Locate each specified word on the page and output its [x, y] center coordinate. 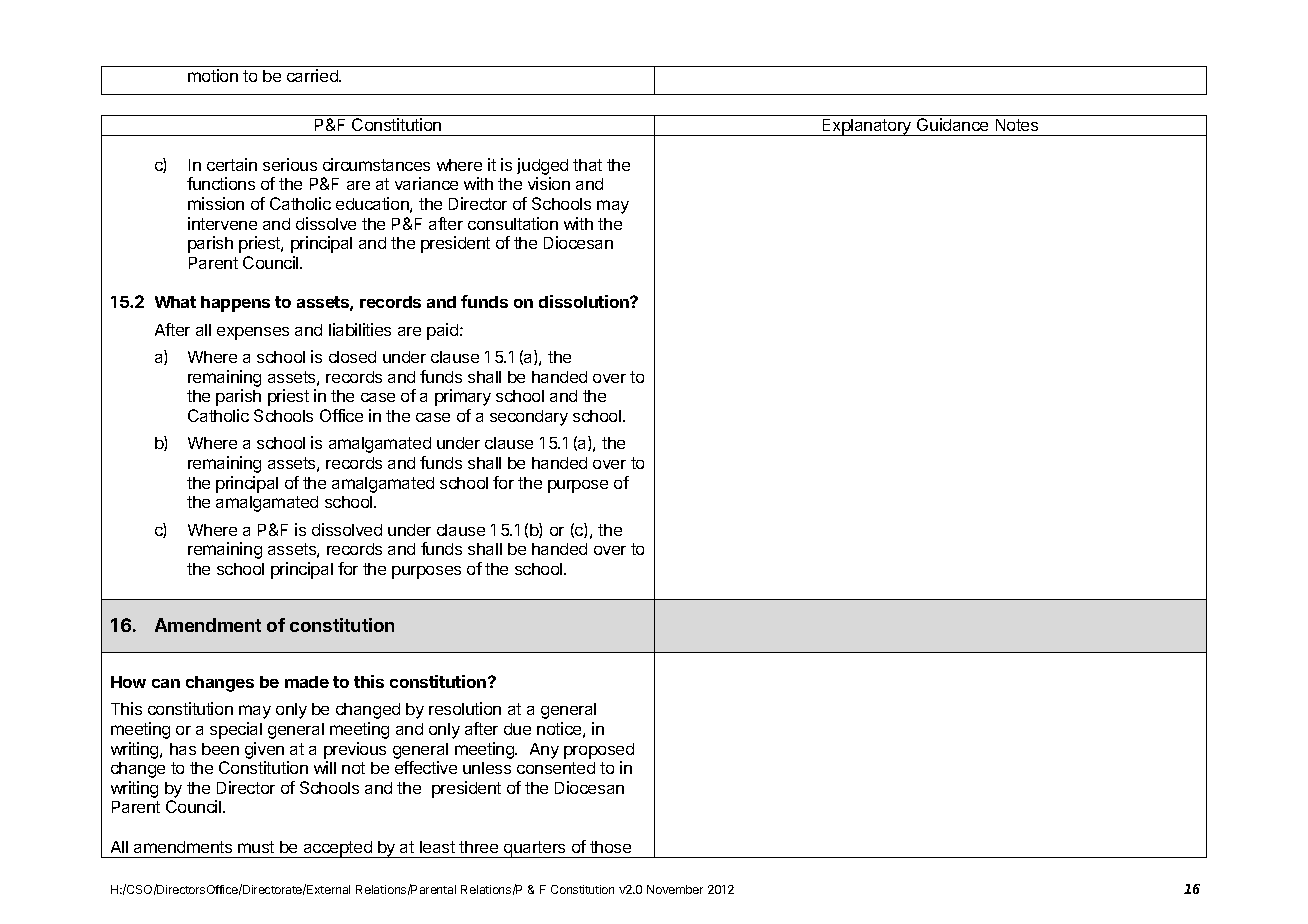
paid [444, 331]
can [166, 683]
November [675, 889]
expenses [253, 333]
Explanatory [867, 127]
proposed [599, 751]
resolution [465, 708]
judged [542, 168]
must [256, 847]
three [478, 847]
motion [213, 75]
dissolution [585, 301]
